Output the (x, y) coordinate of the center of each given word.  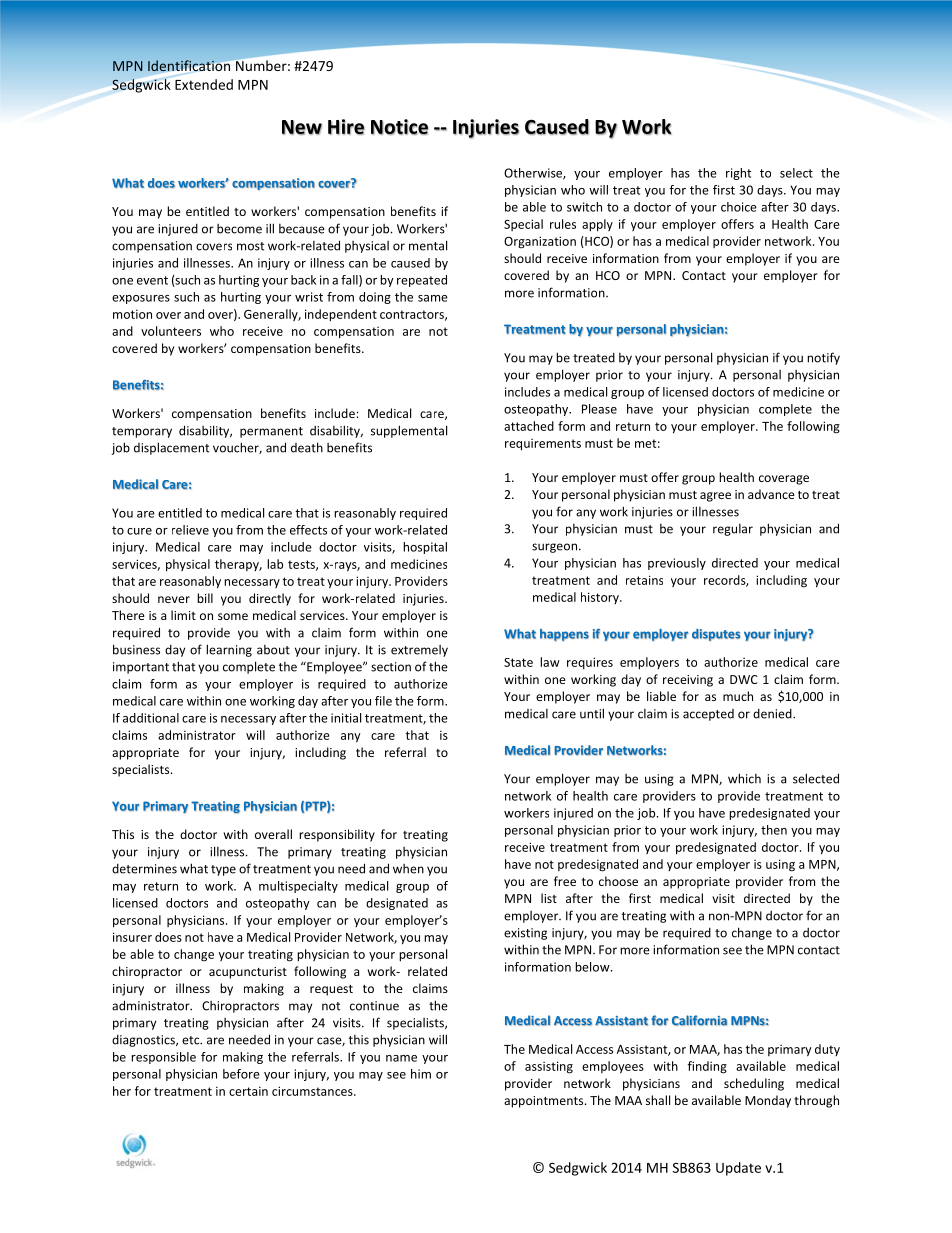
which (744, 778)
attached (529, 426)
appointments (545, 1102)
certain (248, 1091)
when (408, 869)
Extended (204, 84)
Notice (399, 127)
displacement (171, 448)
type (223, 870)
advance (771, 494)
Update (738, 1169)
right (738, 174)
